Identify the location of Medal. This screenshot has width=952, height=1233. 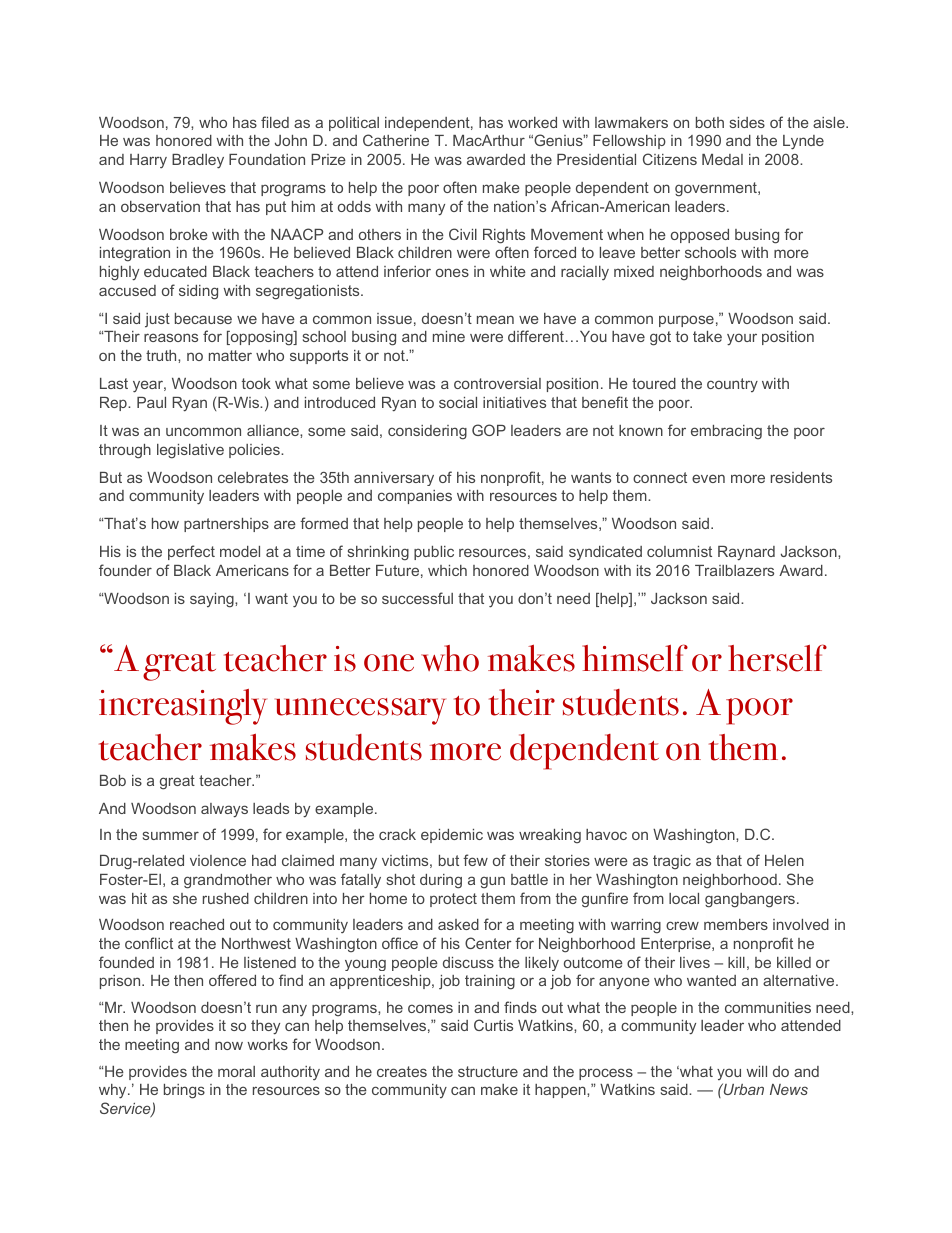
(722, 159).
